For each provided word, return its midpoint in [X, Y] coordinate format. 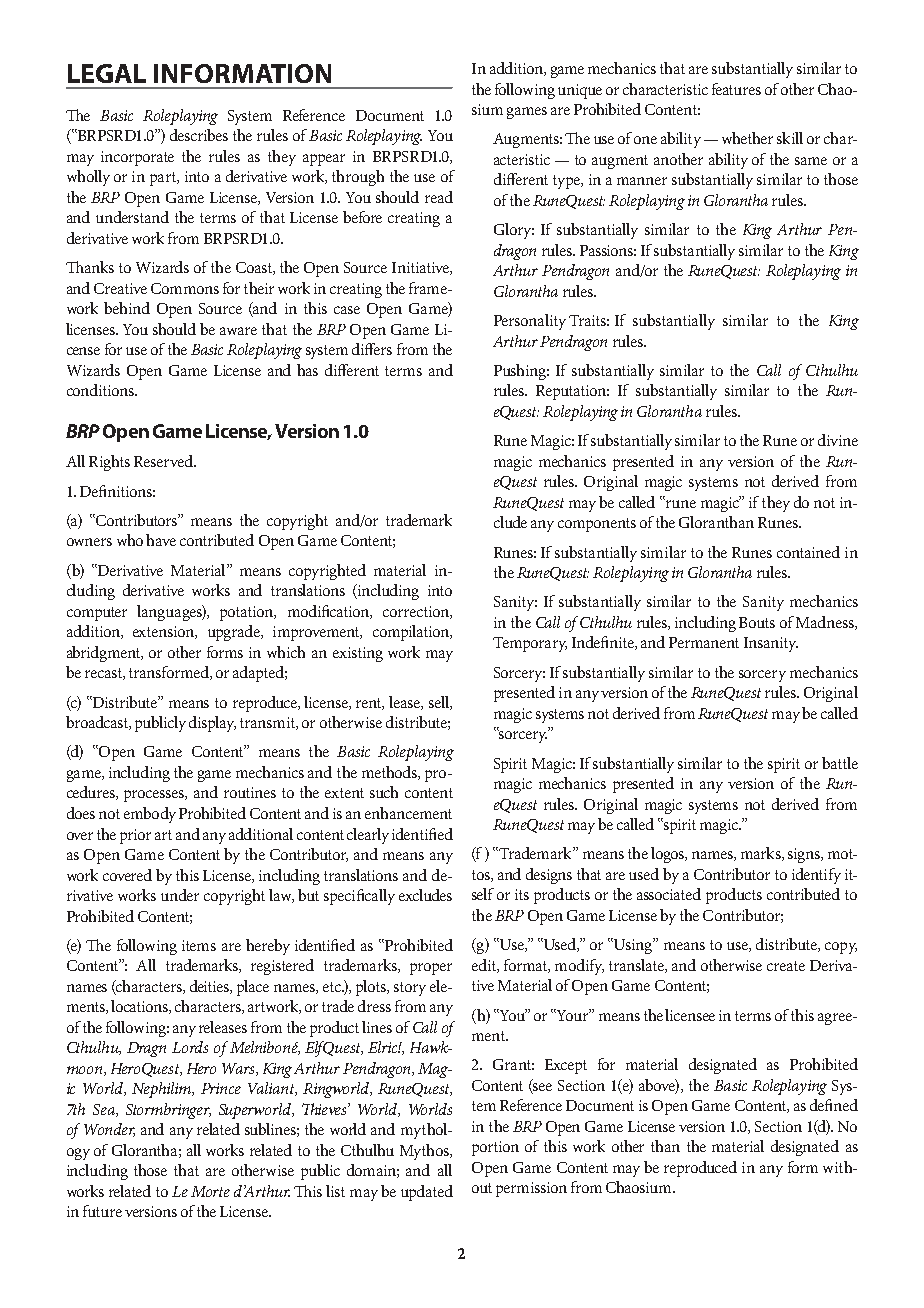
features [736, 89]
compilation [412, 633]
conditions [101, 390]
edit [485, 966]
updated [427, 1193]
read [439, 197]
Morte [210, 1191]
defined [834, 1105]
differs [372, 349]
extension [164, 632]
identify [816, 876]
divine [838, 440]
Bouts [757, 622]
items [199, 945]
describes [199, 135]
